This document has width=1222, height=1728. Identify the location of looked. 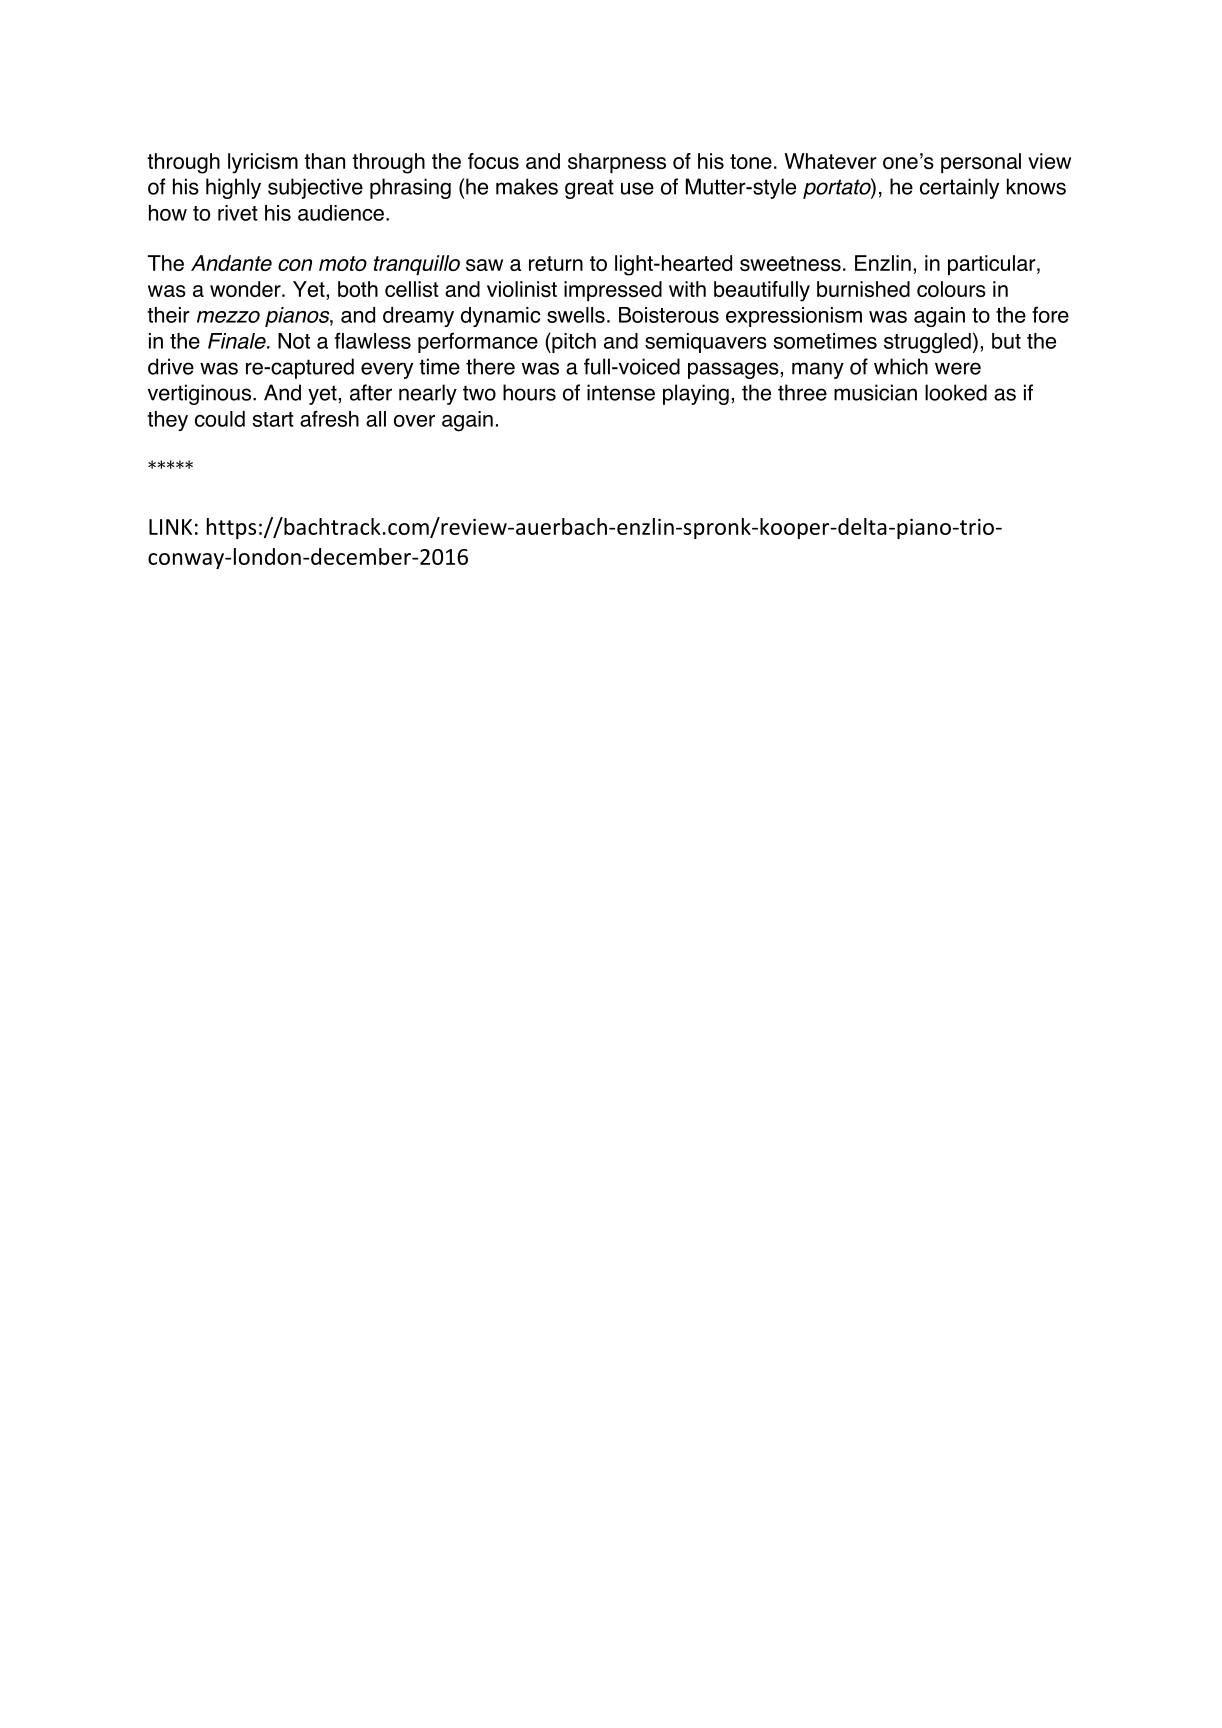
(956, 392).
